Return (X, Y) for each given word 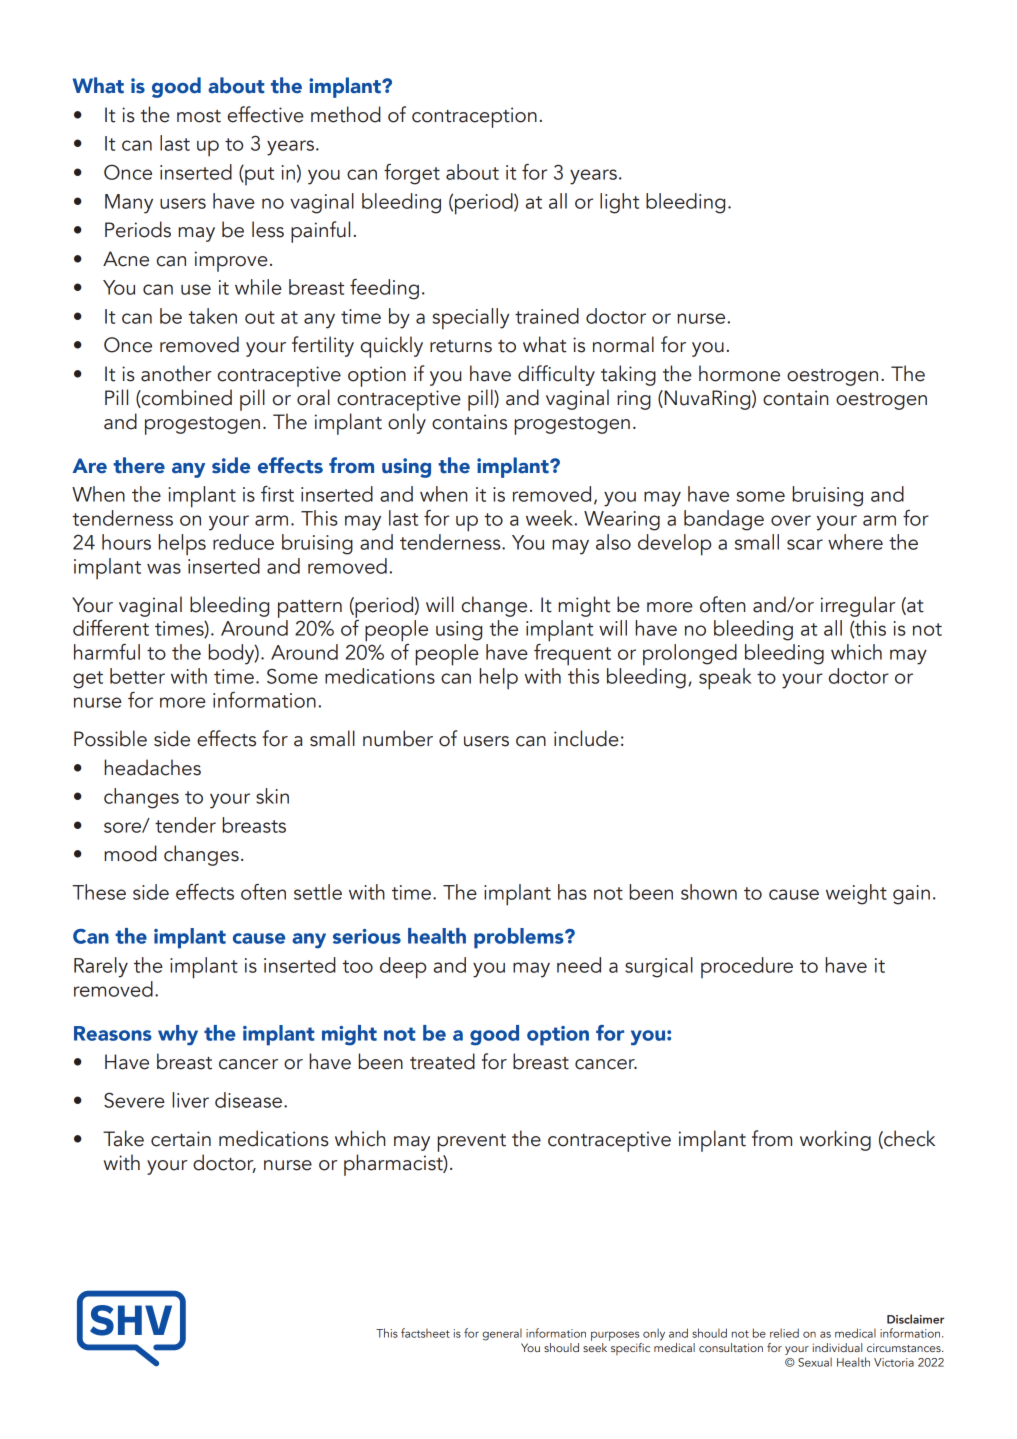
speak (725, 679)
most (199, 116)
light (619, 203)
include (586, 738)
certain (181, 1139)
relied (784, 1333)
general (502, 1334)
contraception (474, 117)
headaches (153, 767)
